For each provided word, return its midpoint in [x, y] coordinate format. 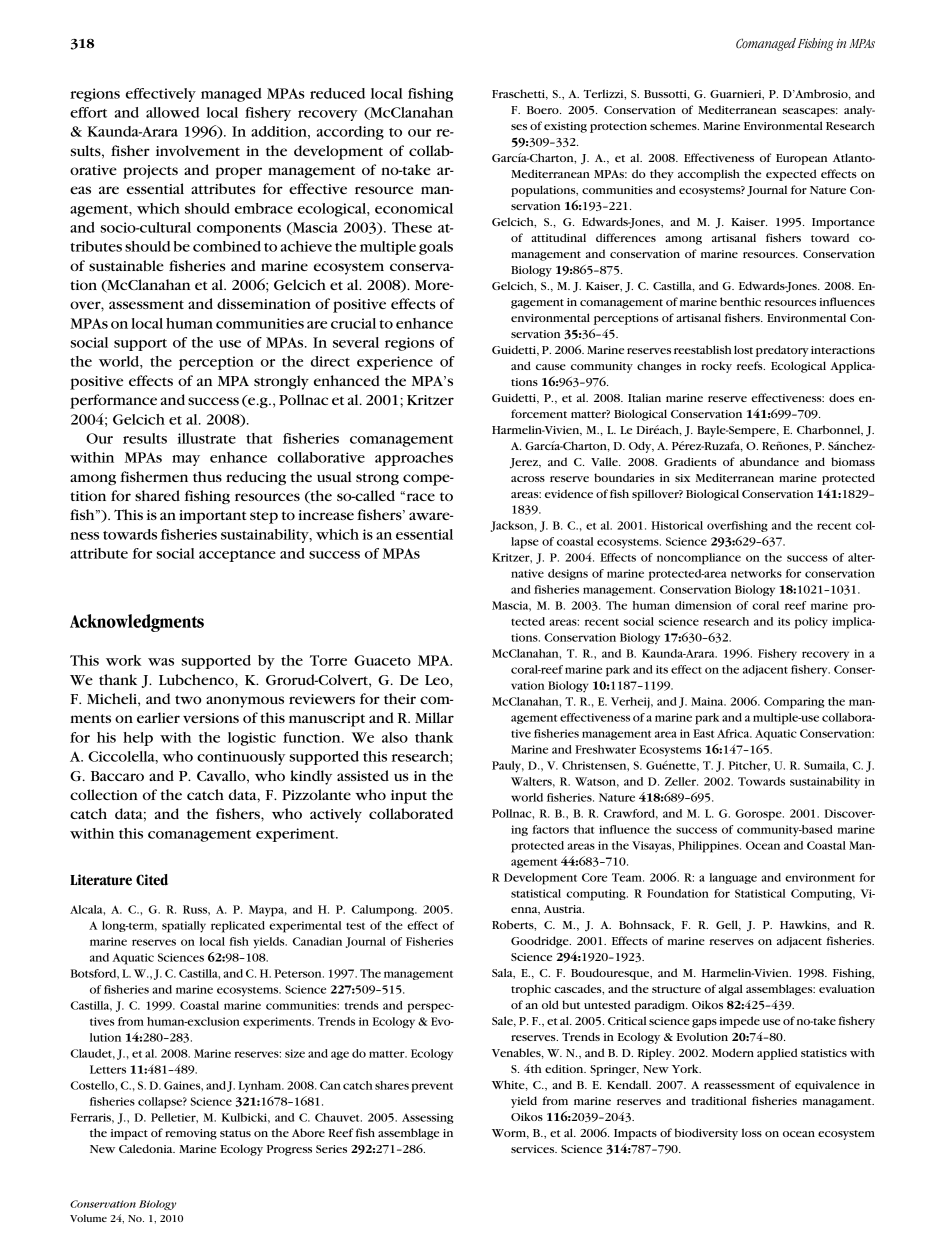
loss [752, 1132]
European [801, 159]
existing [565, 127]
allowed [173, 112]
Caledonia [147, 1148]
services [534, 1149]
